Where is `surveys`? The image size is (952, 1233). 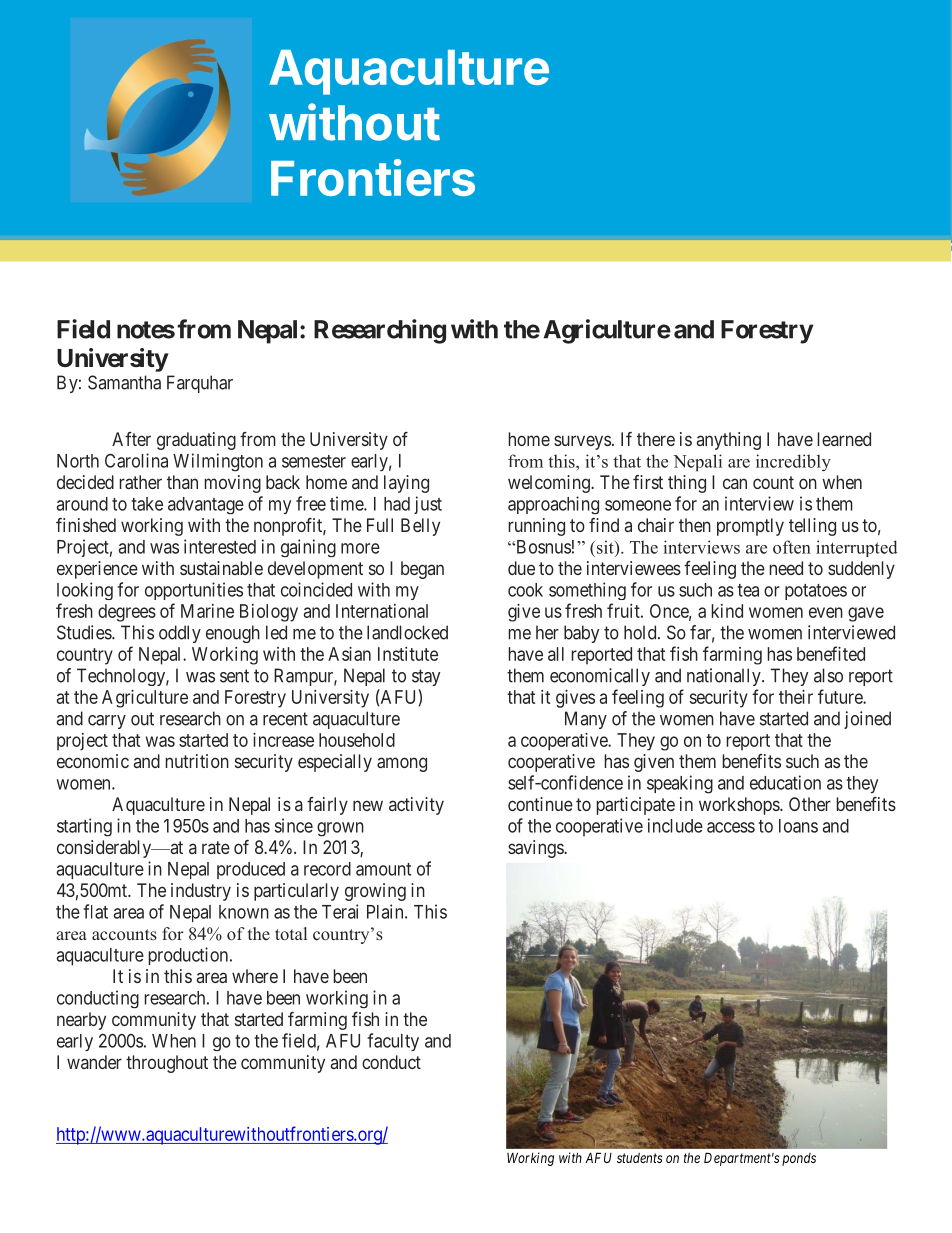 surveys is located at coordinates (582, 442).
